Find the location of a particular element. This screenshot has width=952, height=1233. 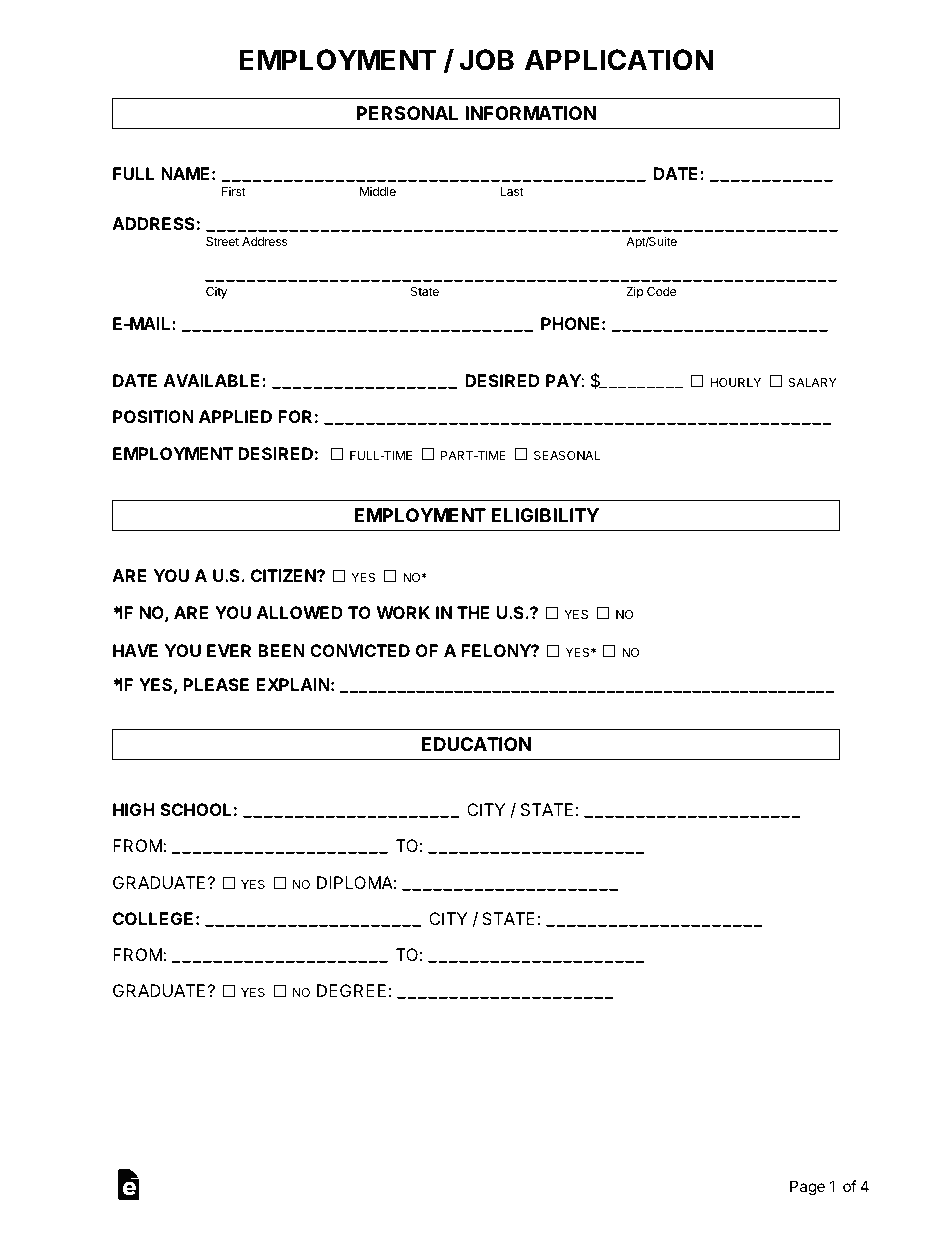

DEGREE is located at coordinates (351, 990).
